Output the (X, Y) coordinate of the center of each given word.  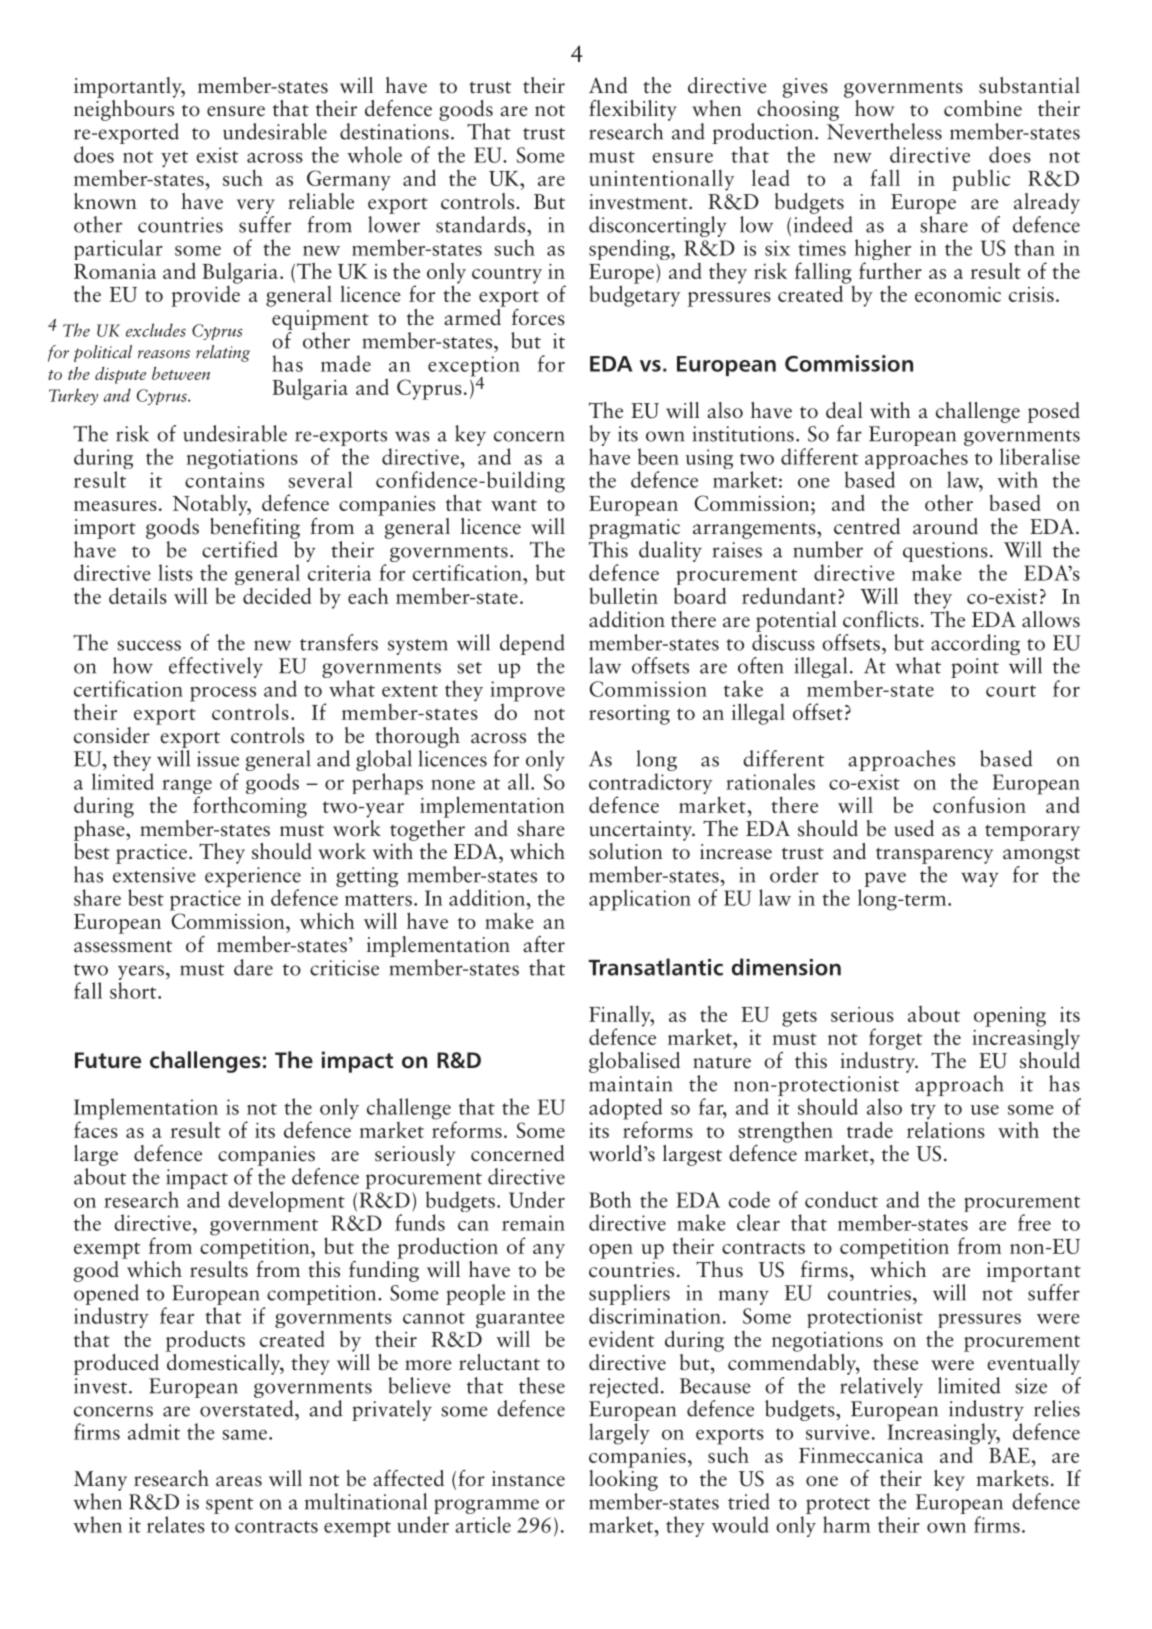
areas (239, 1481)
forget (895, 1039)
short (134, 990)
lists (175, 572)
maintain (631, 1084)
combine (983, 108)
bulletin (623, 595)
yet (174, 159)
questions (946, 553)
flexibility (633, 110)
